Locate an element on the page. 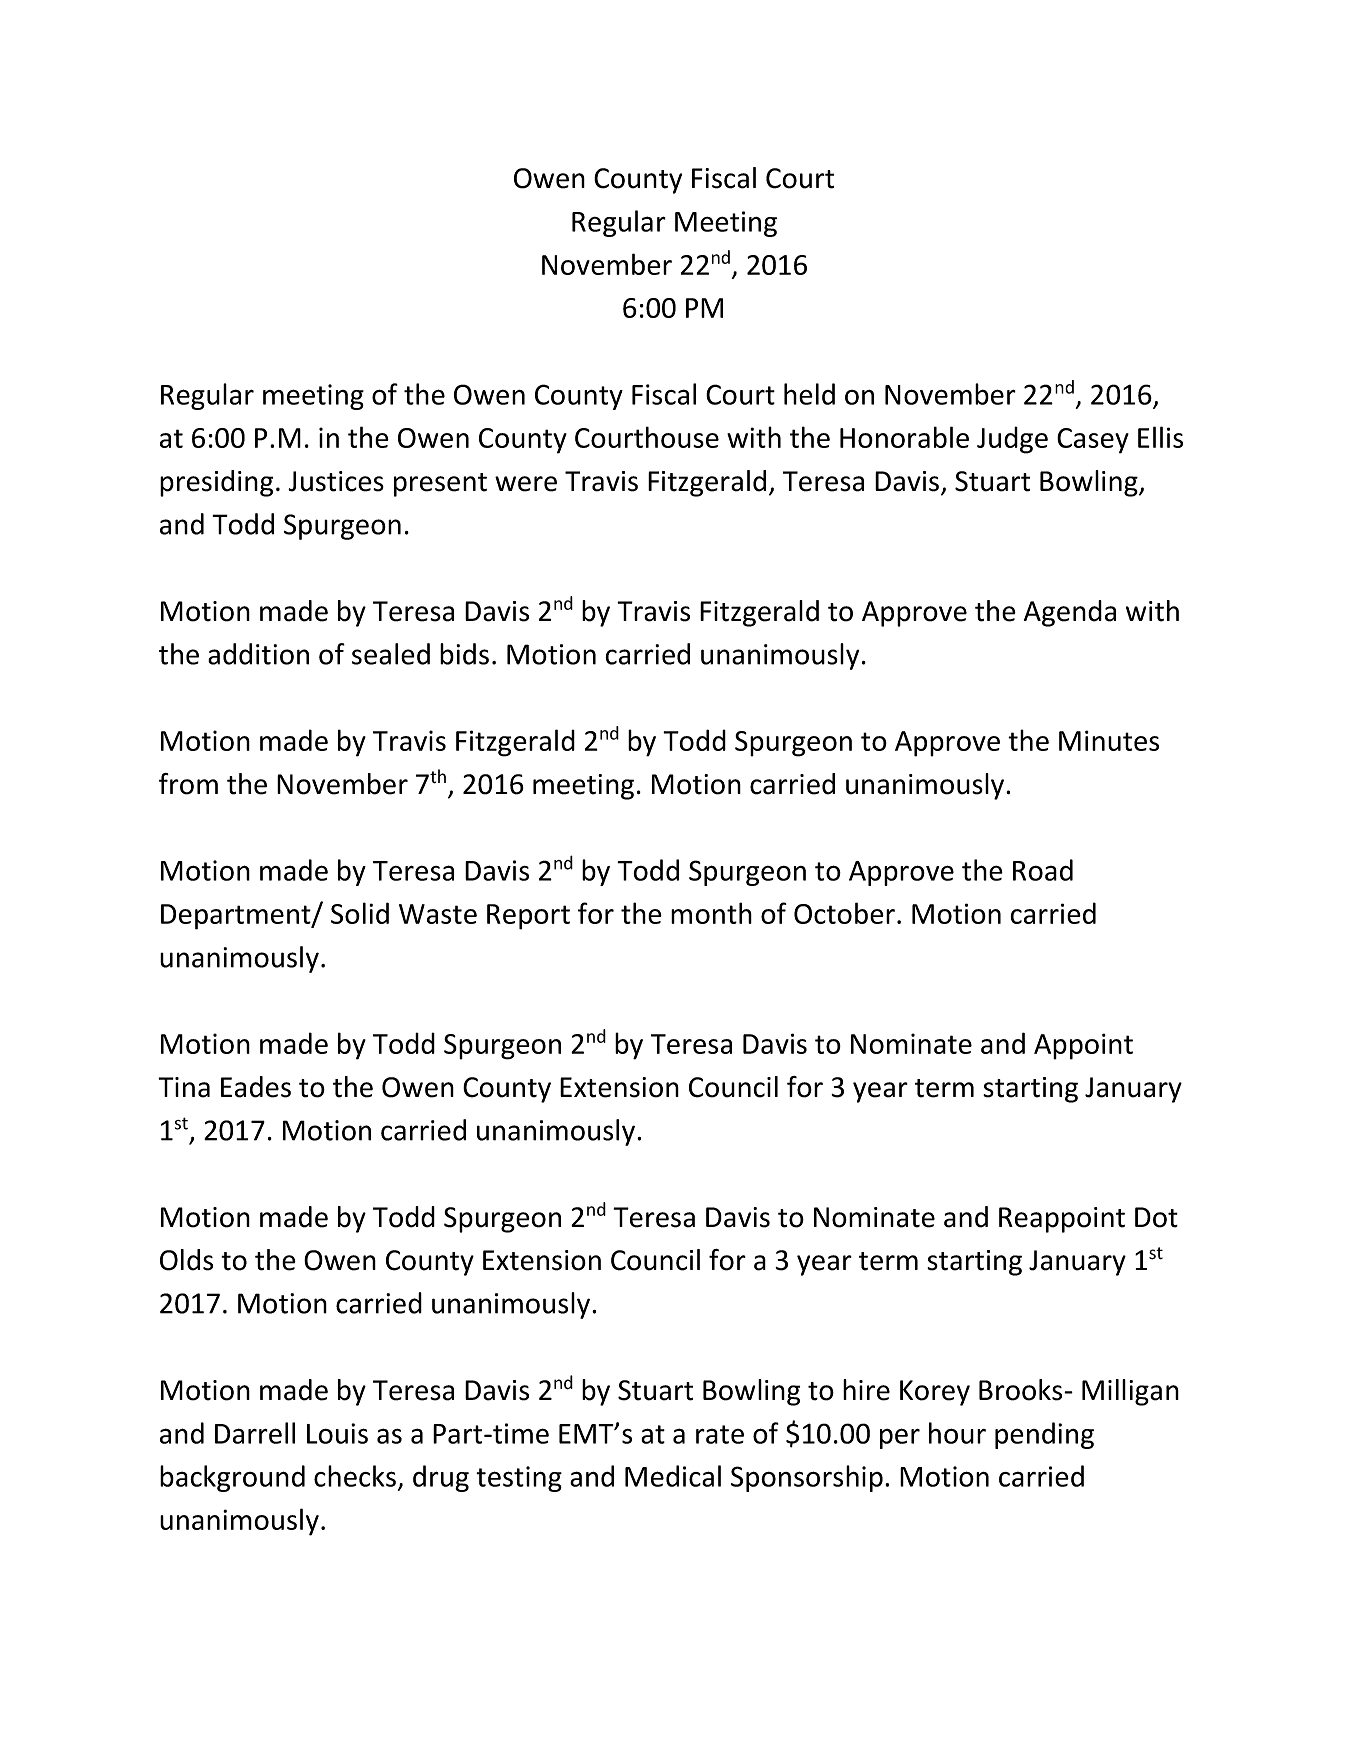 The image size is (1348, 1744). Report is located at coordinates (528, 917).
